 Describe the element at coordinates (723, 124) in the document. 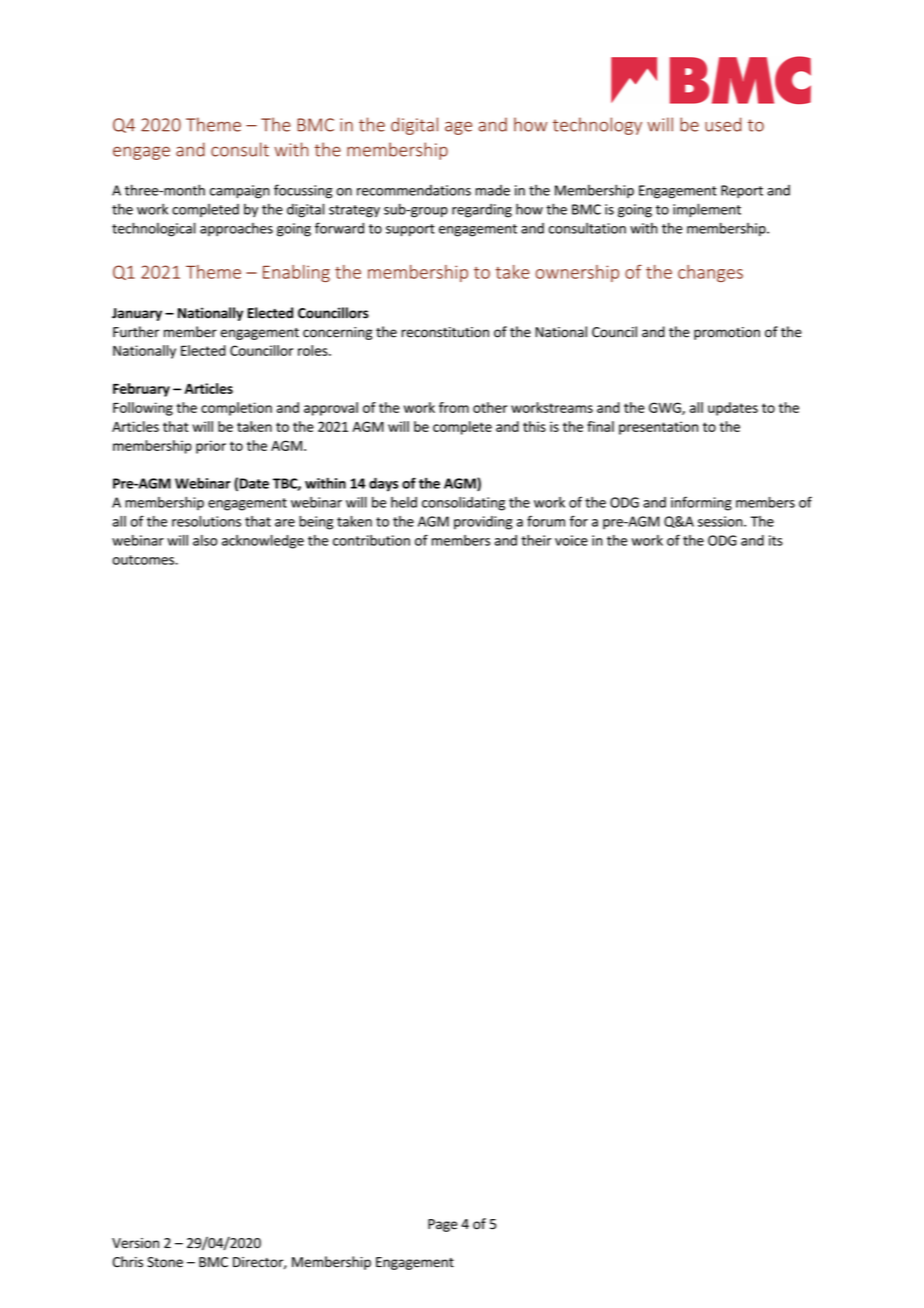

I see `used` at that location.
